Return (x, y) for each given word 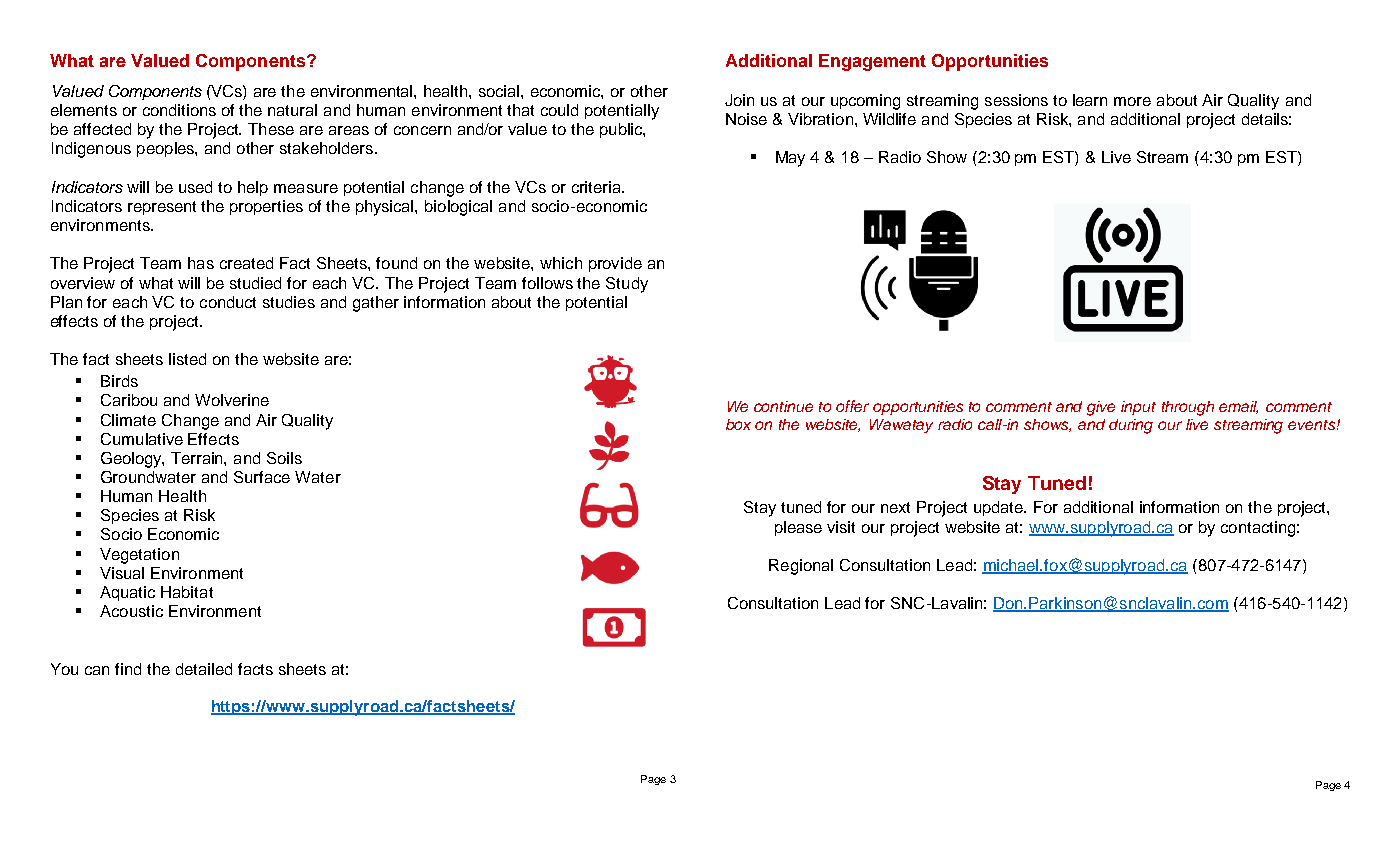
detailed (204, 669)
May (790, 159)
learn (1090, 100)
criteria (598, 187)
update (1000, 508)
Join (739, 100)
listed (187, 359)
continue (783, 406)
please (798, 528)
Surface (262, 477)
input (1138, 408)
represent (162, 208)
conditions (179, 110)
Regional (801, 567)
